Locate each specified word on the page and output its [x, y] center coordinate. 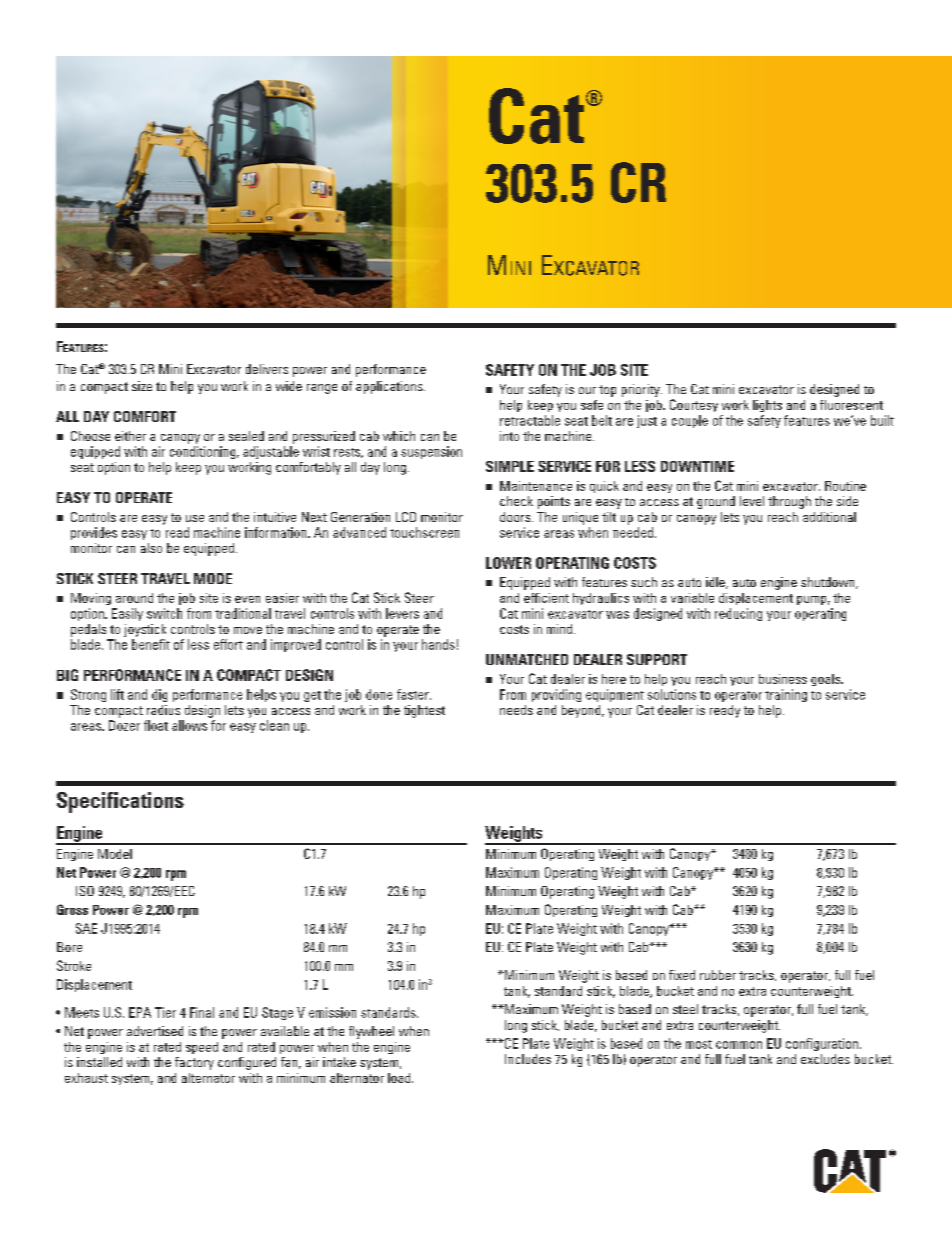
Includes [528, 1059]
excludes [825, 1059]
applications [390, 387]
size [142, 386]
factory [194, 1063]
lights [767, 406]
